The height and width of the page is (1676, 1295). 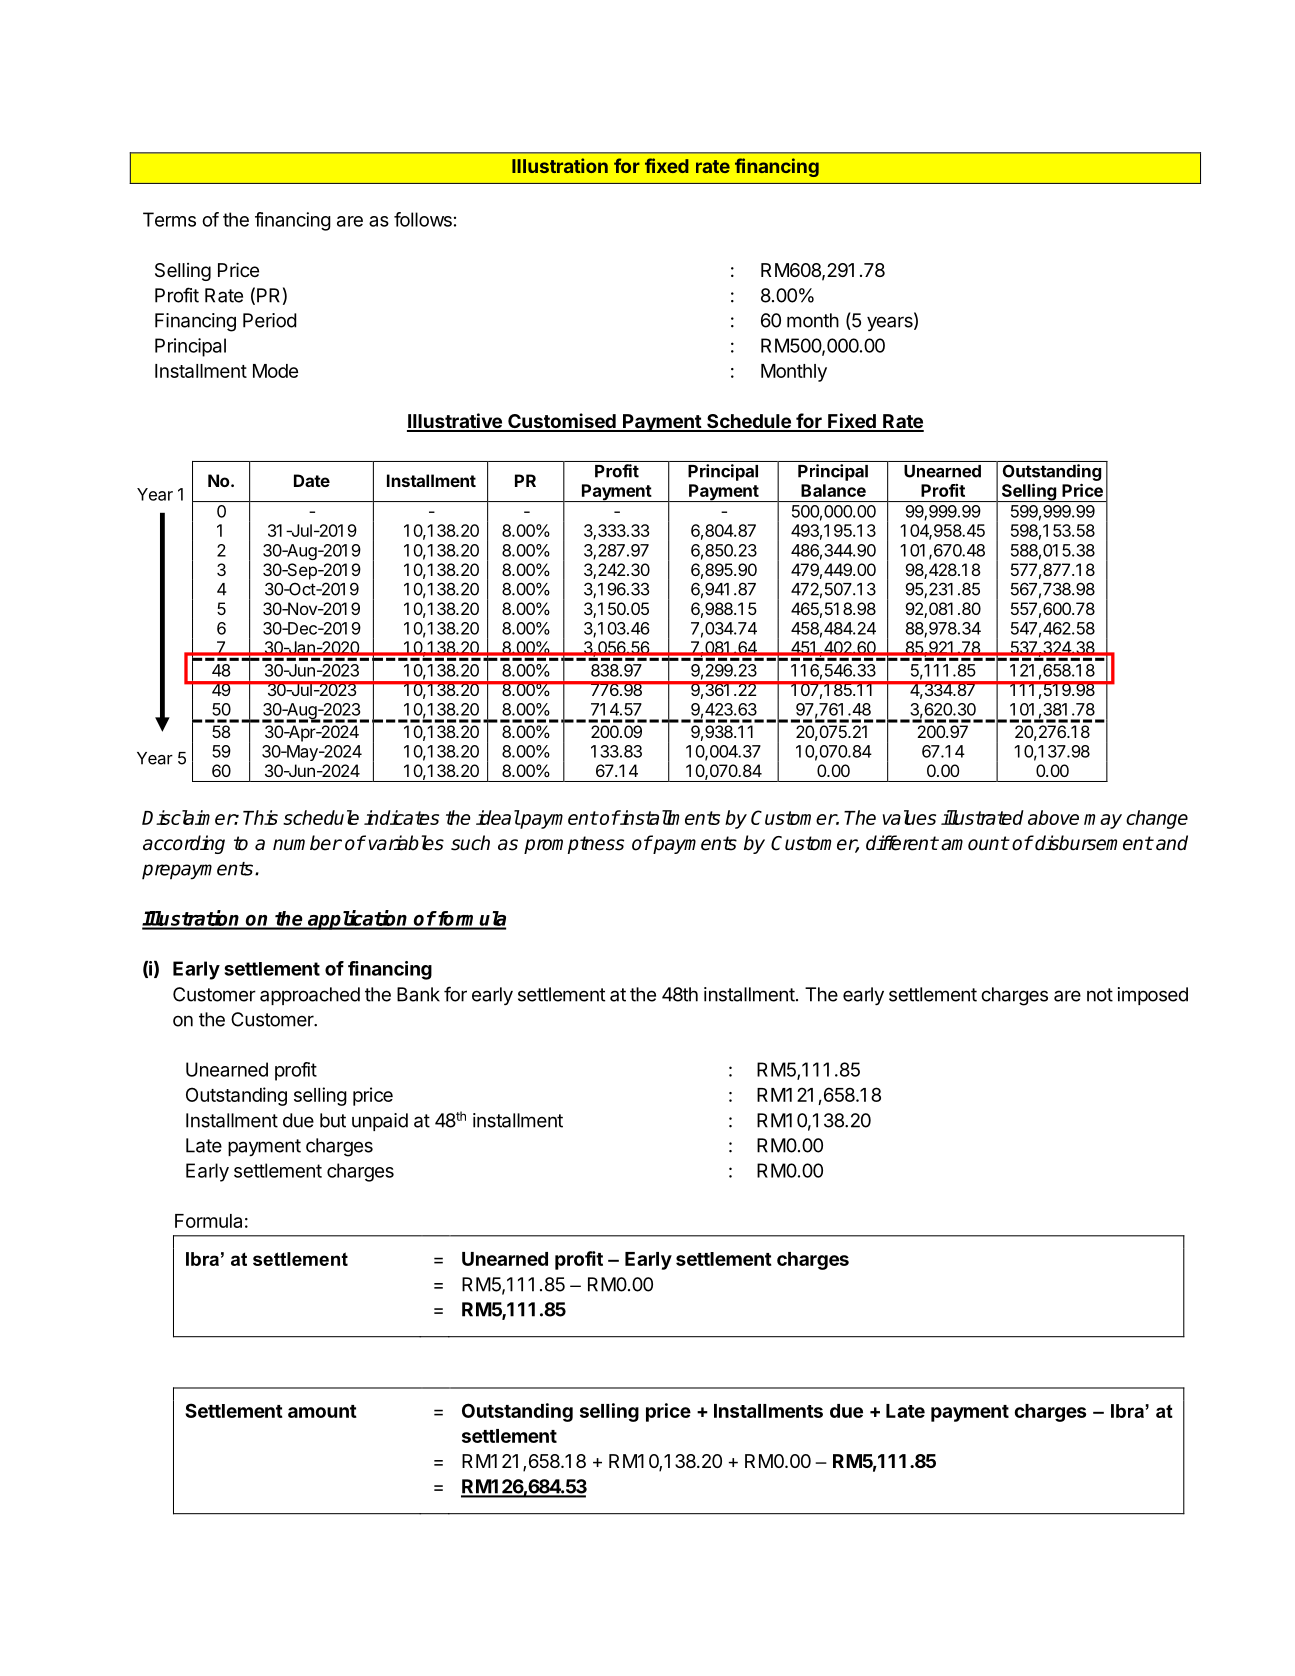 I want to click on ideal, so click(x=498, y=817).
